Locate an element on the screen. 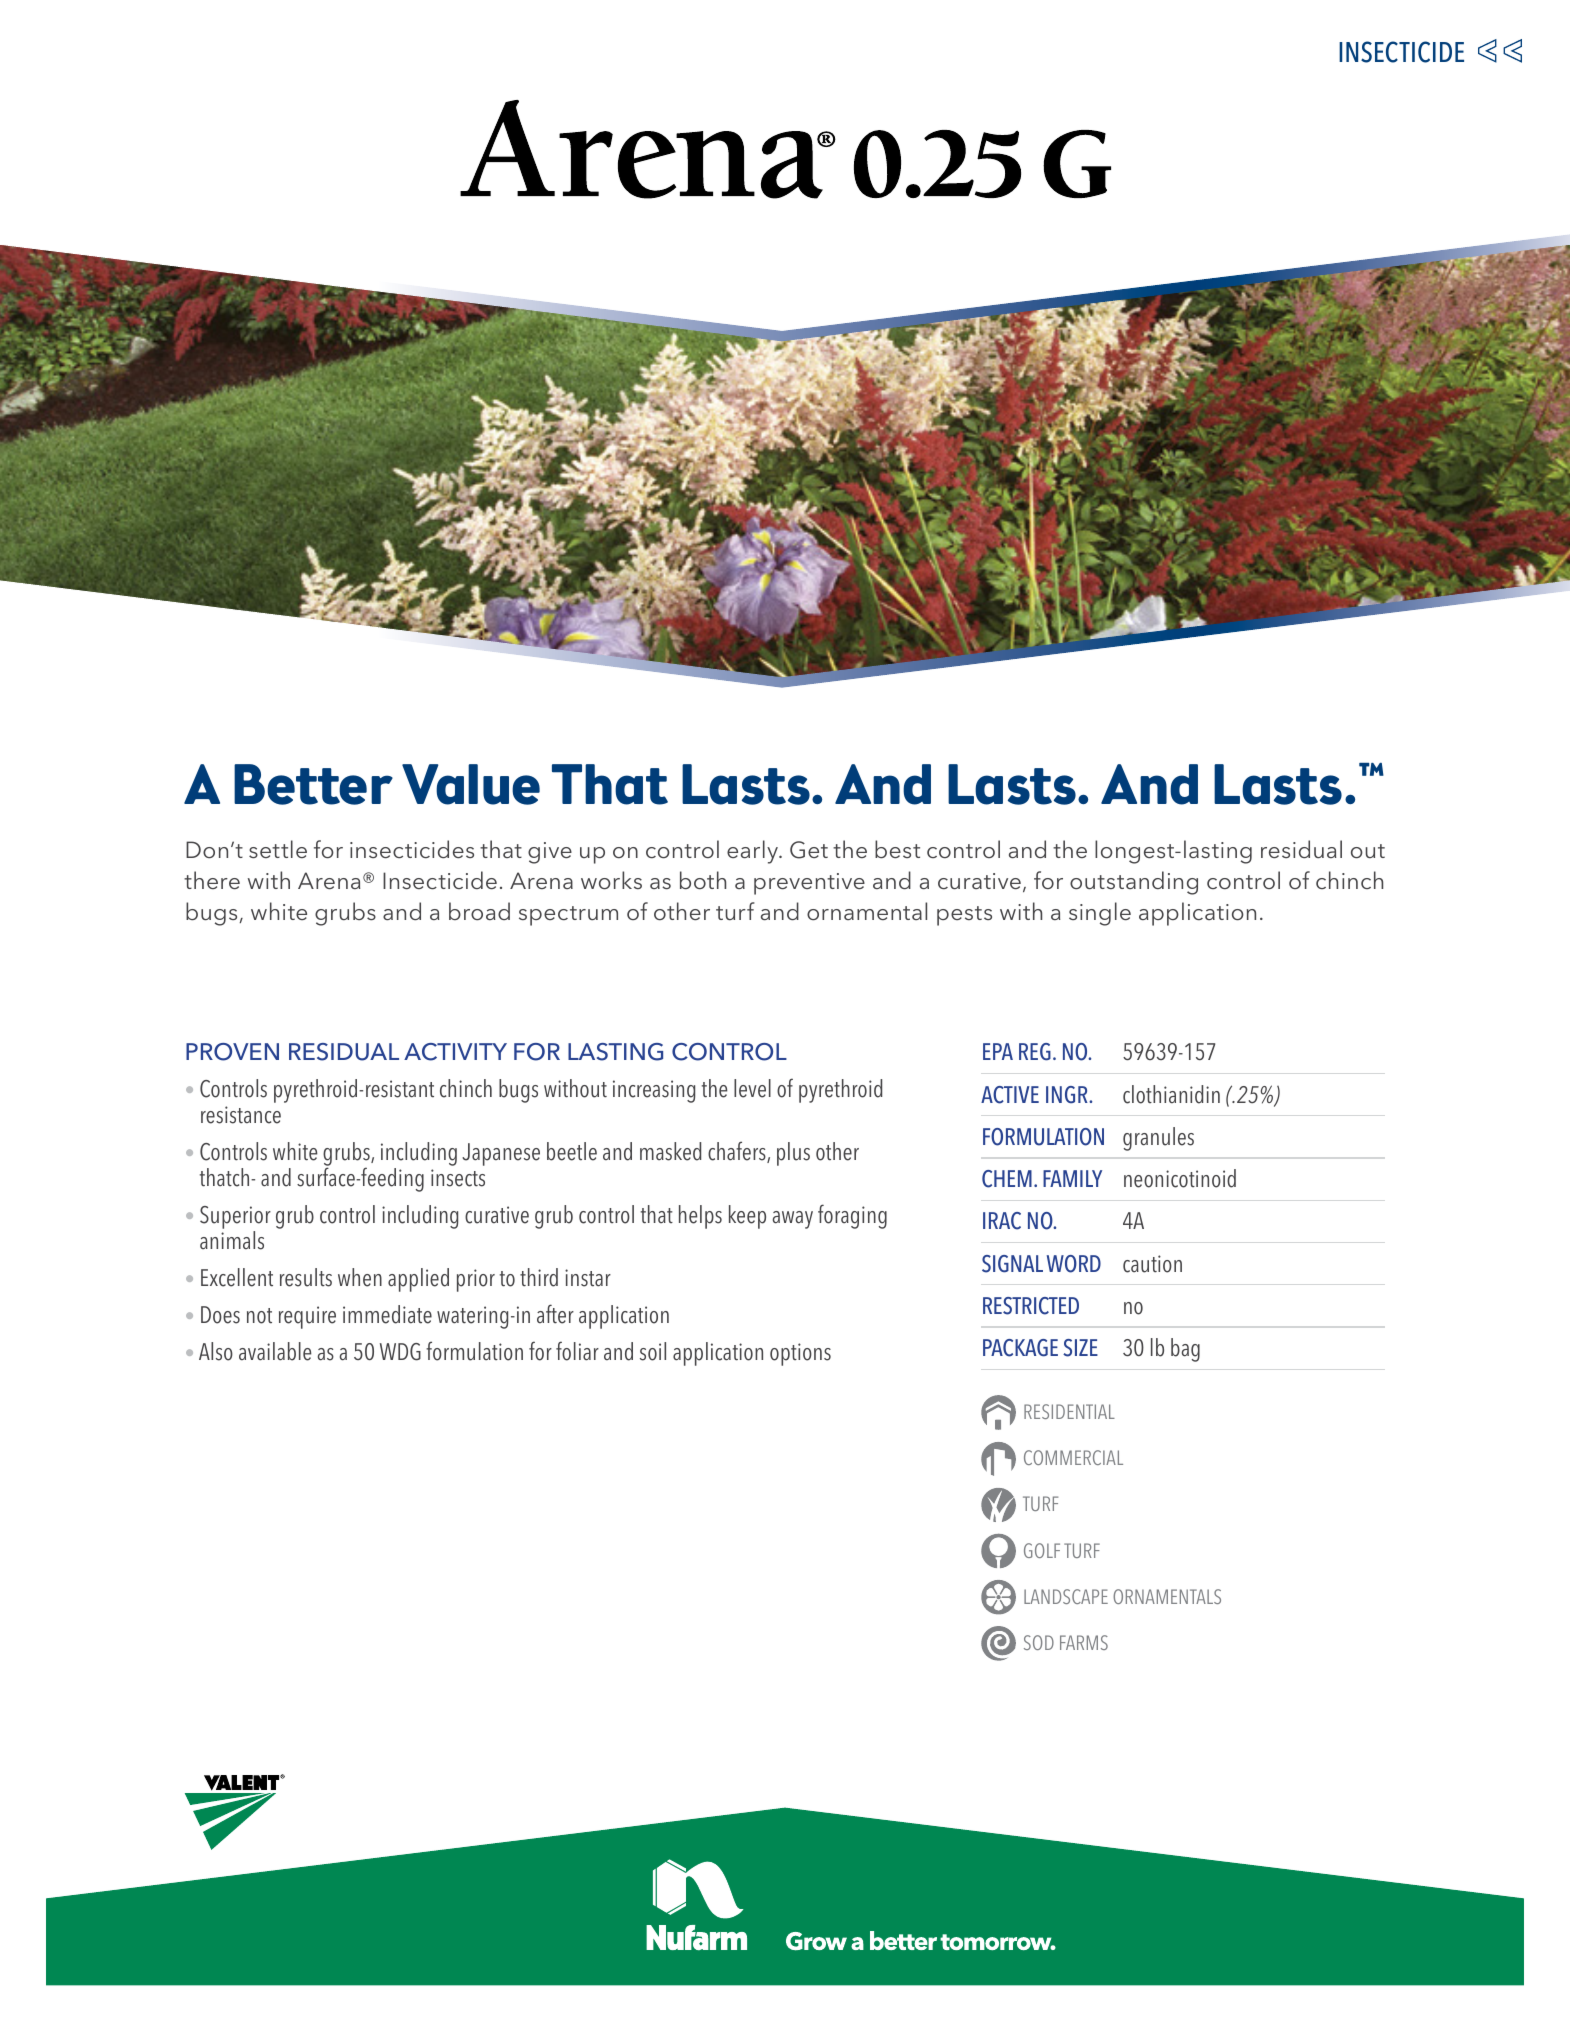 The image size is (1570, 2032). Better is located at coordinates (313, 784).
